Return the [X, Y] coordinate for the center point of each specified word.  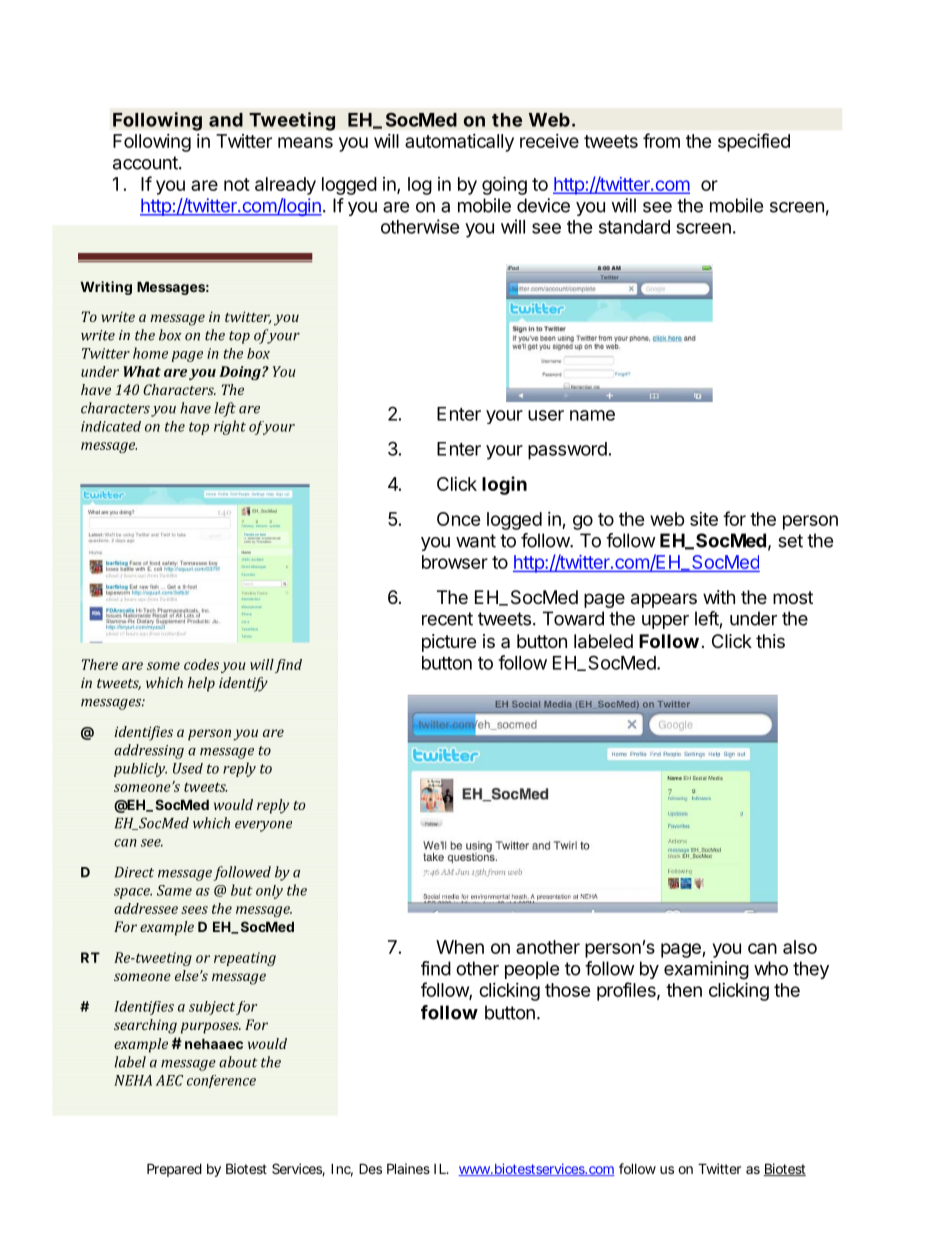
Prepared [174, 1170]
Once [459, 519]
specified [754, 142]
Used [188, 768]
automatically [459, 143]
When [460, 947]
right [230, 427]
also [800, 947]
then [684, 990]
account [145, 163]
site [704, 519]
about [238, 1062]
